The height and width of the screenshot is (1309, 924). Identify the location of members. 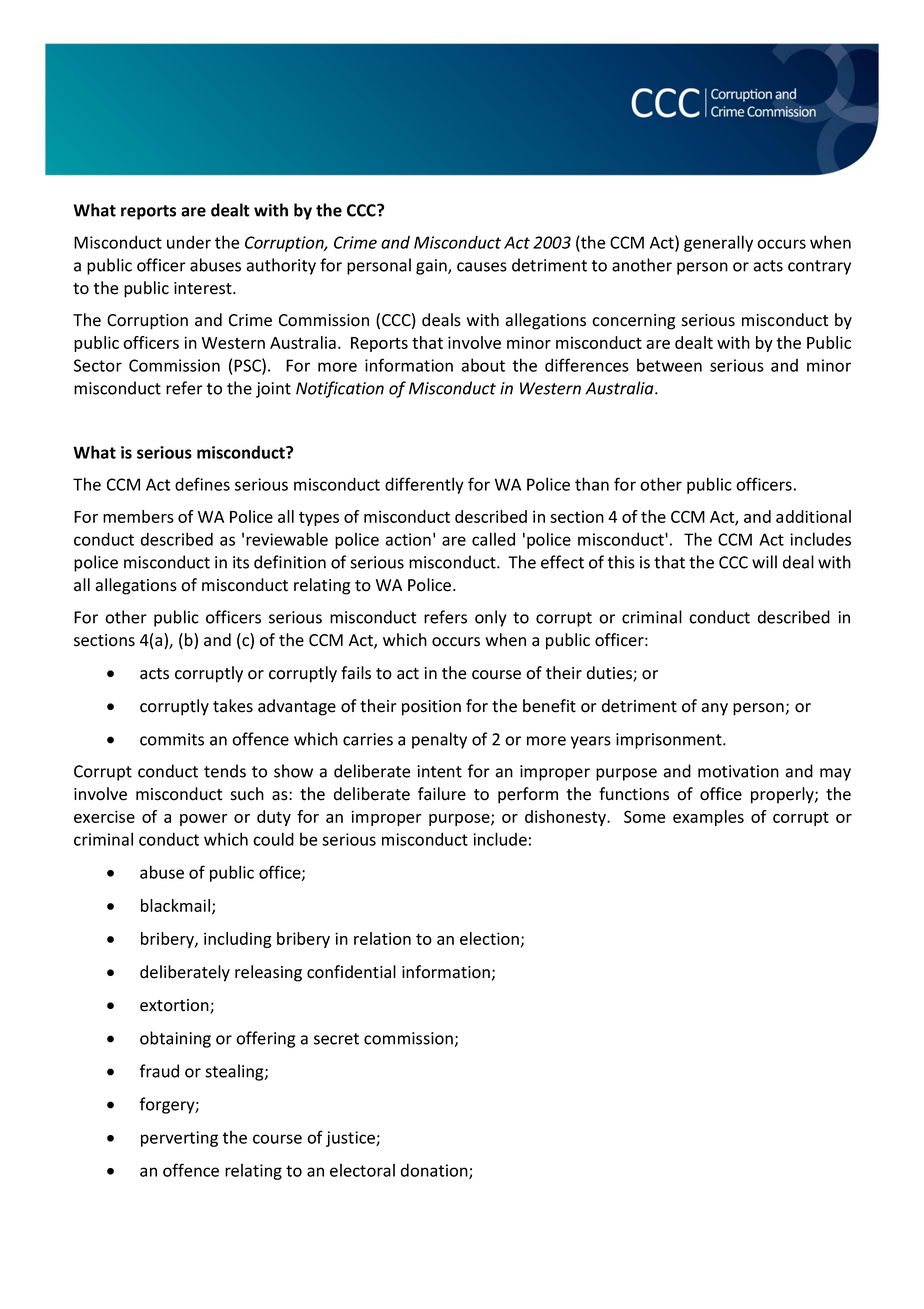
(138, 516).
